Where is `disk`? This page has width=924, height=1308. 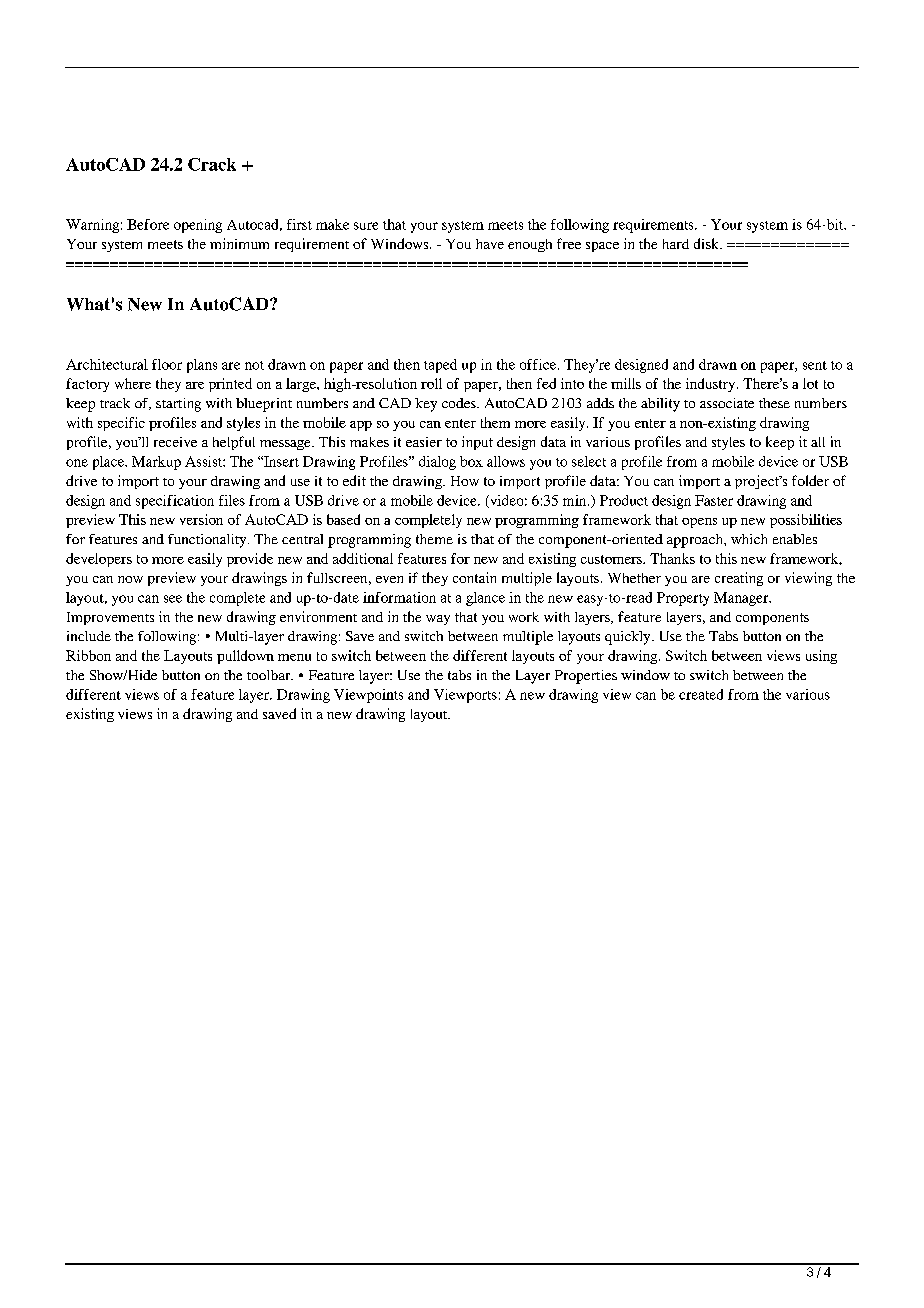
disk is located at coordinates (707, 243).
